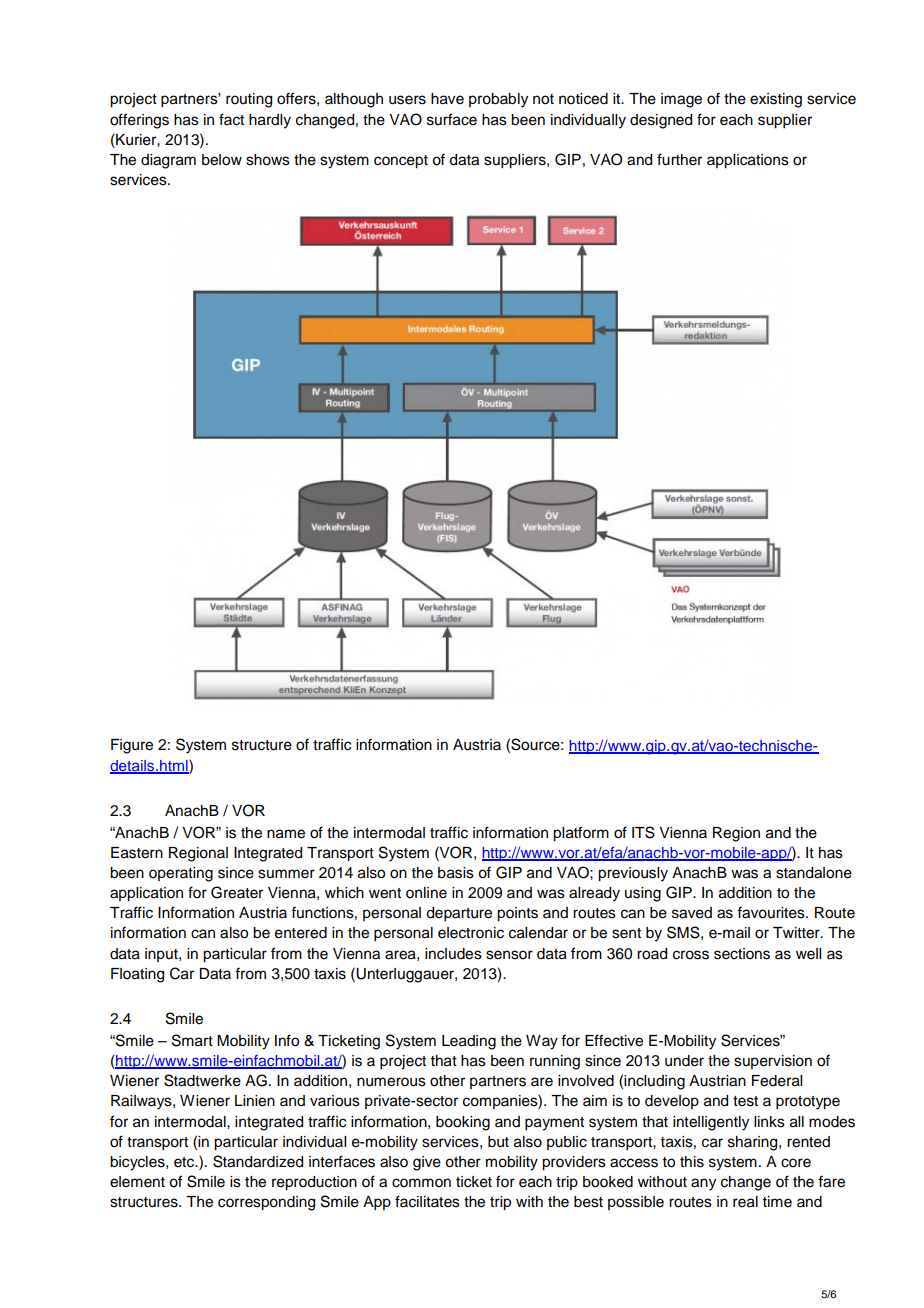 The image size is (924, 1308). I want to click on Greater, so click(237, 892).
